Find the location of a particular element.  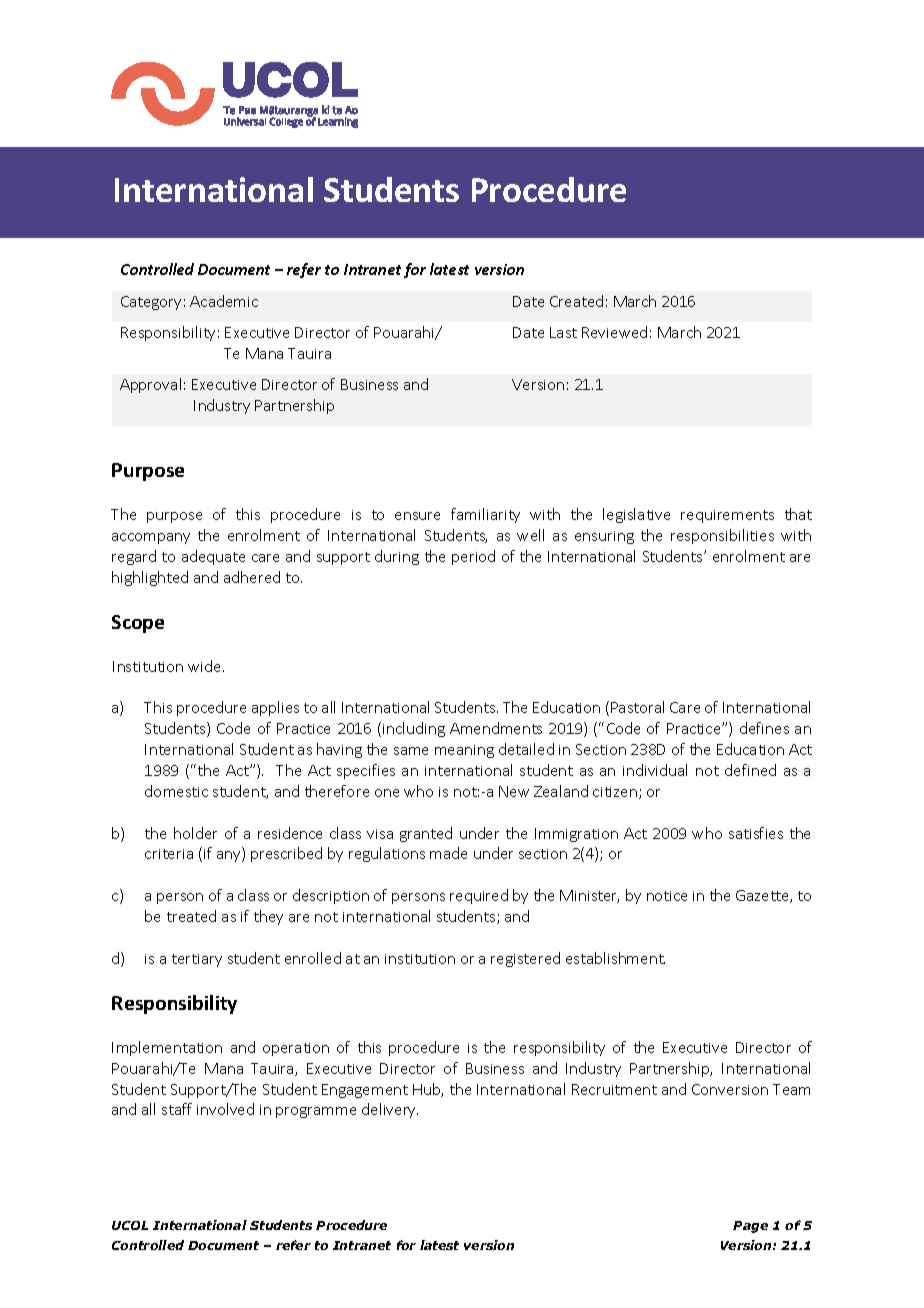

Academic is located at coordinates (224, 301).
